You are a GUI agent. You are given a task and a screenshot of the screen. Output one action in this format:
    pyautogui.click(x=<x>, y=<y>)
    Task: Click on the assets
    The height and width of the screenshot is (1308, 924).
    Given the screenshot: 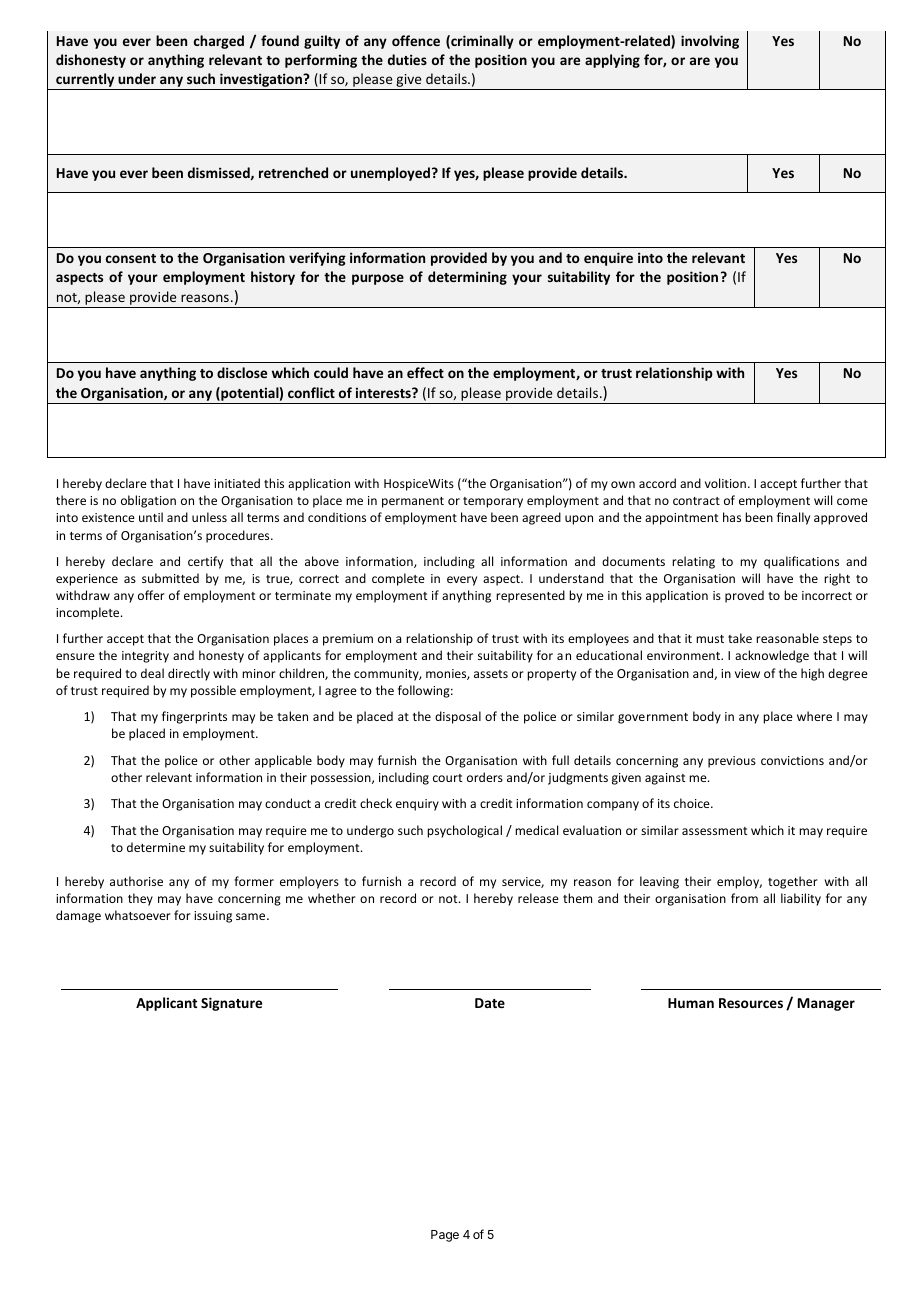 What is the action you would take?
    pyautogui.click(x=491, y=674)
